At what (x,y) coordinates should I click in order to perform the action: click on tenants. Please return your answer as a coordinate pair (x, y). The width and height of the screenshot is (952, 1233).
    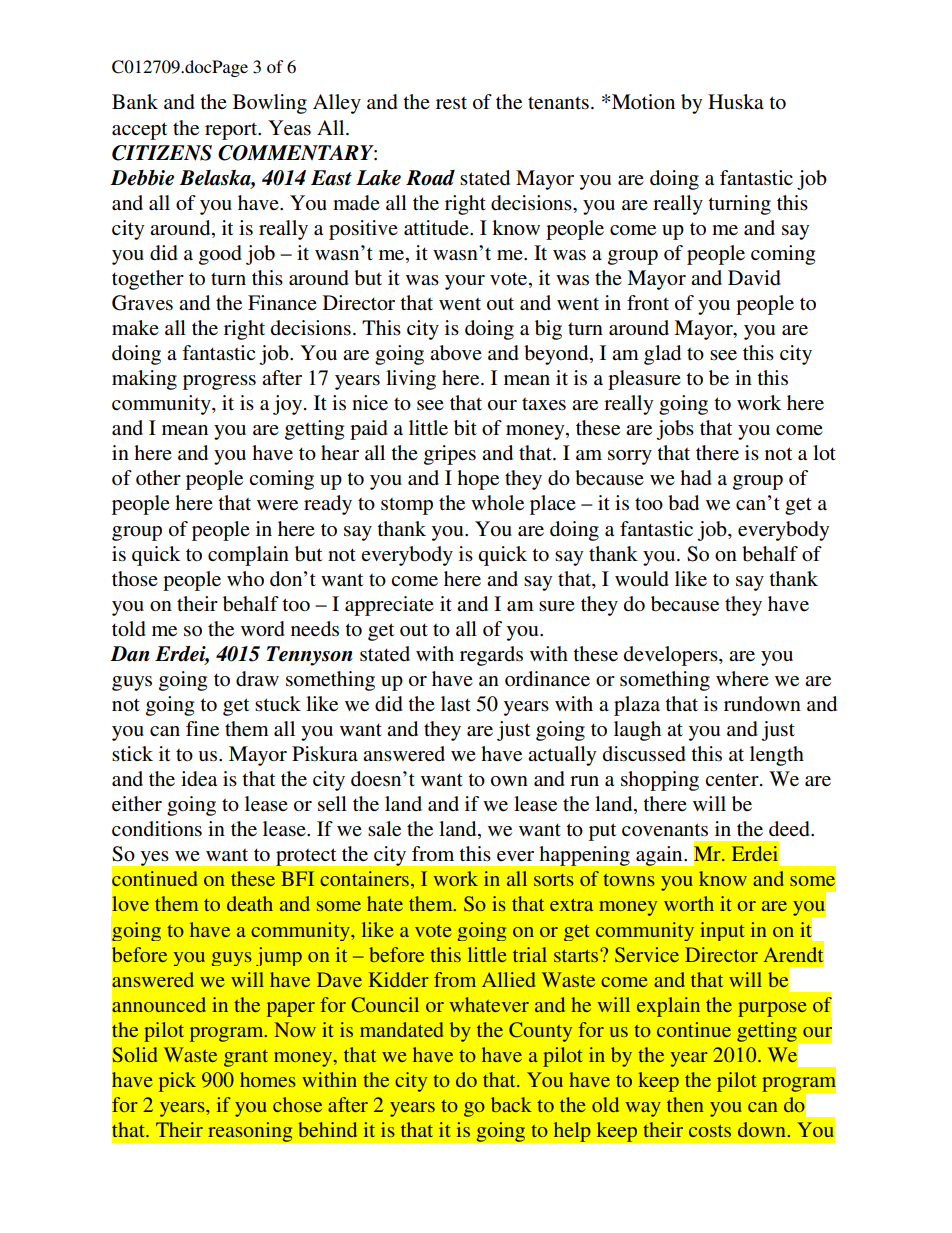
    Looking at the image, I should click on (558, 103).
